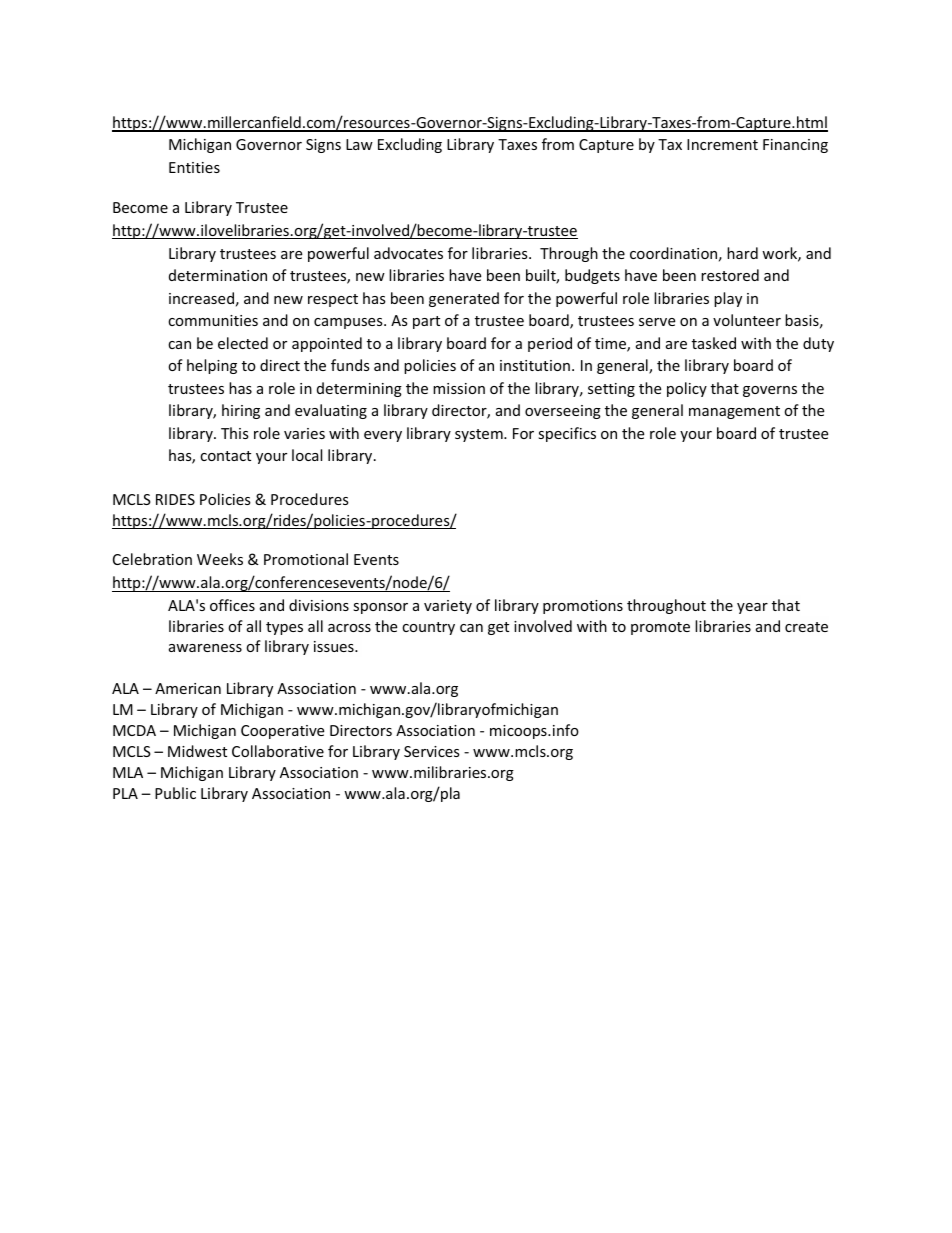  I want to click on Increment, so click(722, 144).
